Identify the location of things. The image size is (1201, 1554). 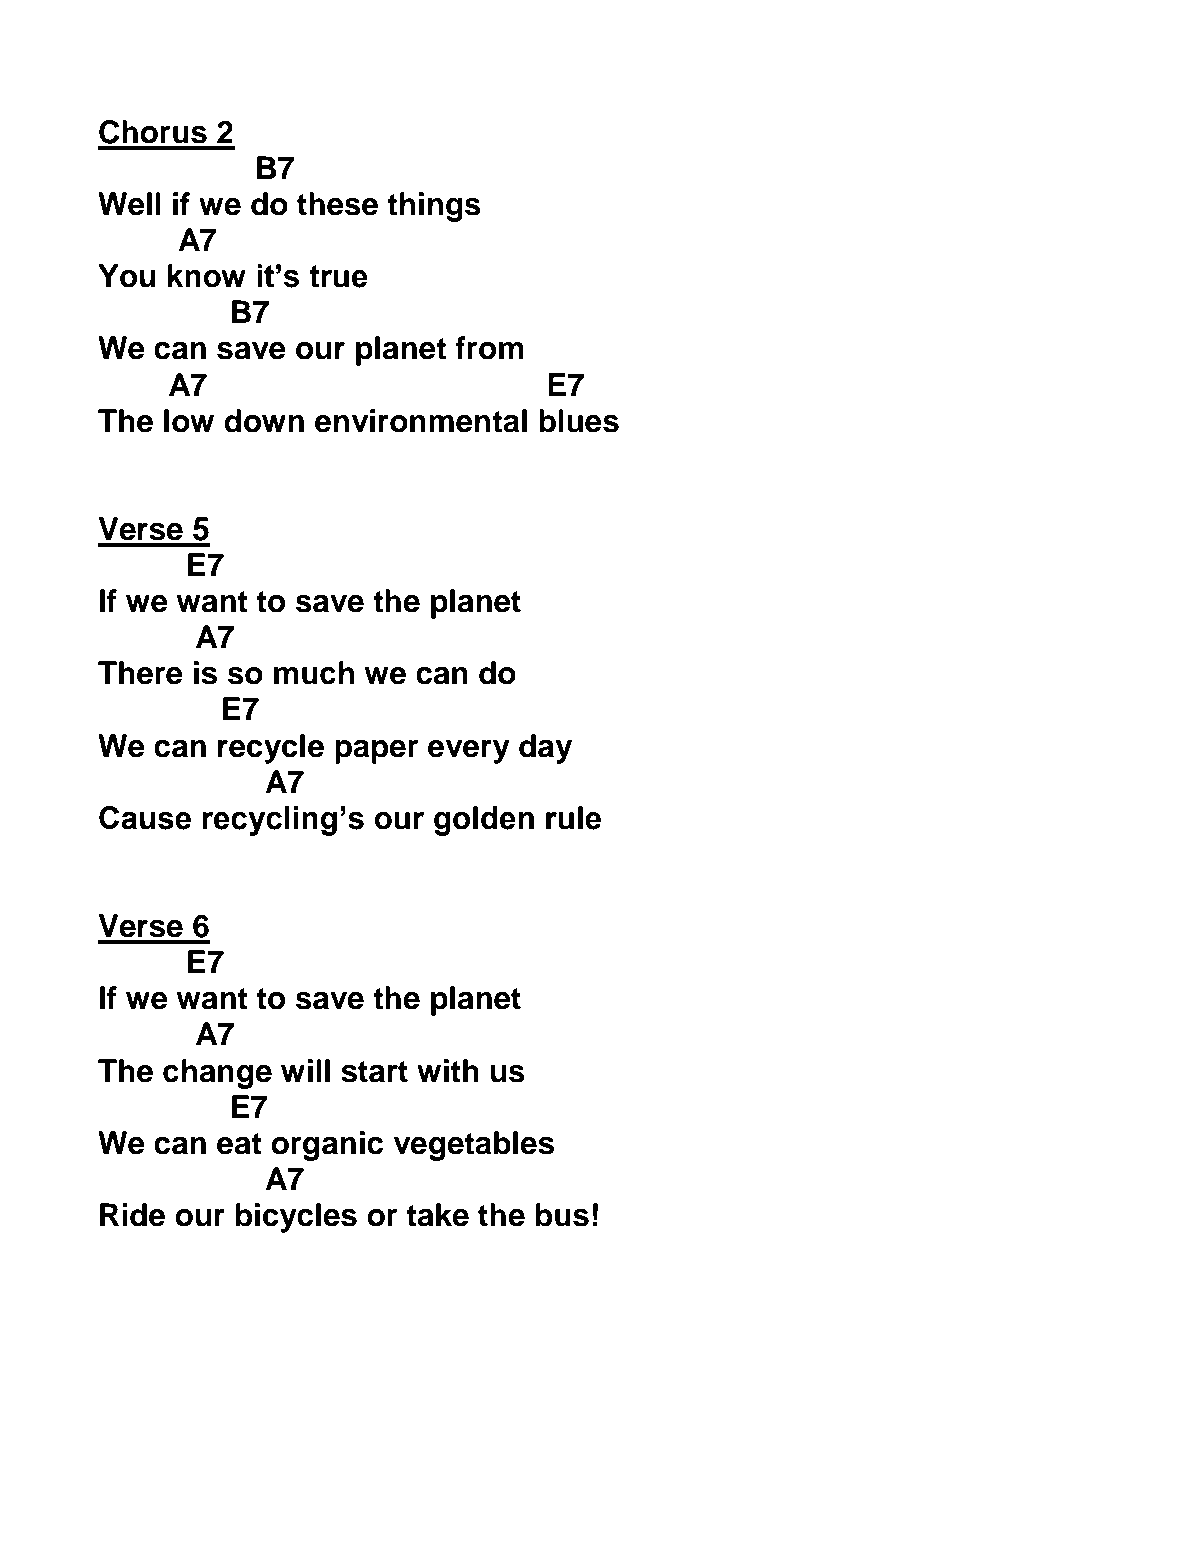
(434, 207).
